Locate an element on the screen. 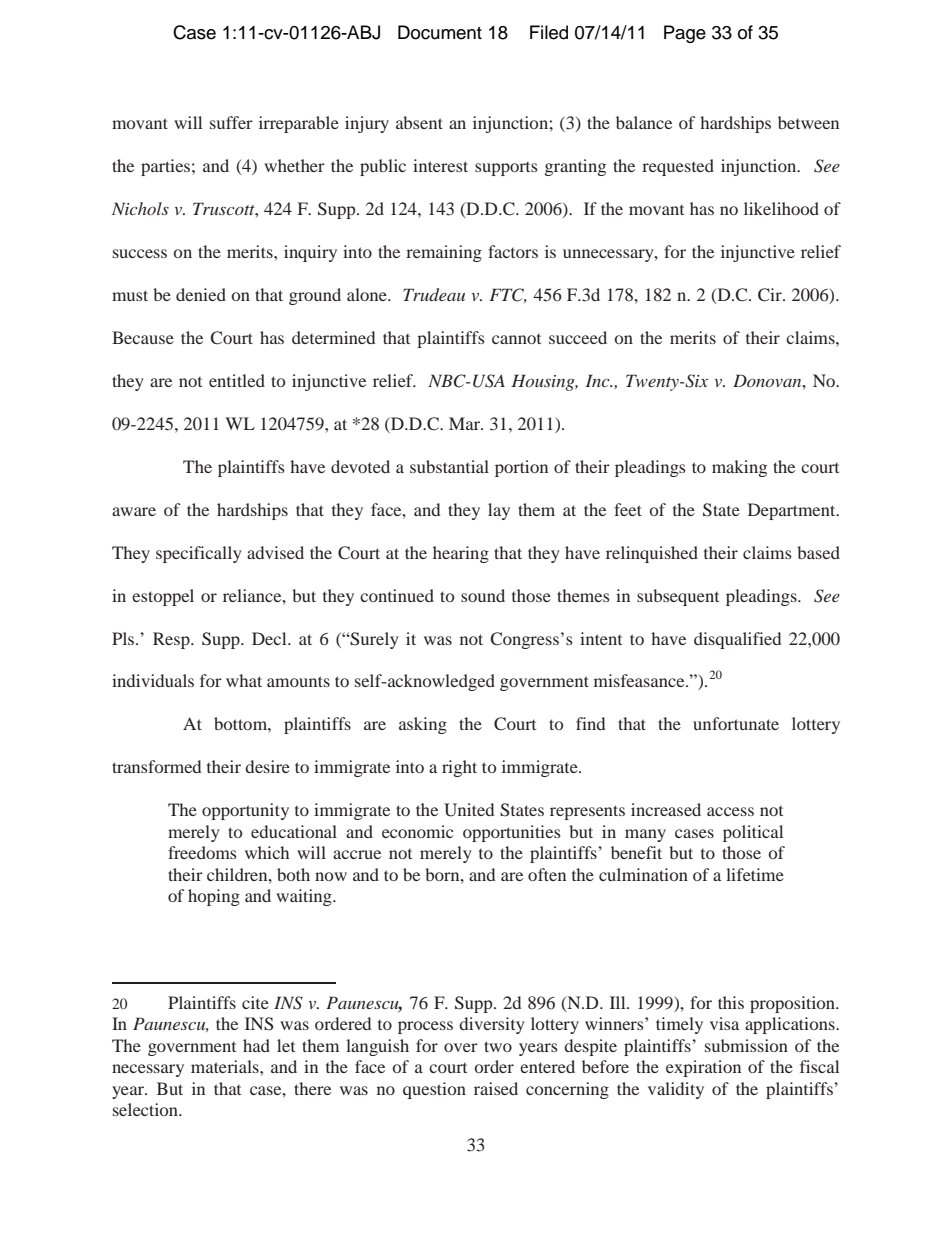 Image resolution: width=952 pixels, height=1233 pixels. Document is located at coordinates (440, 32).
